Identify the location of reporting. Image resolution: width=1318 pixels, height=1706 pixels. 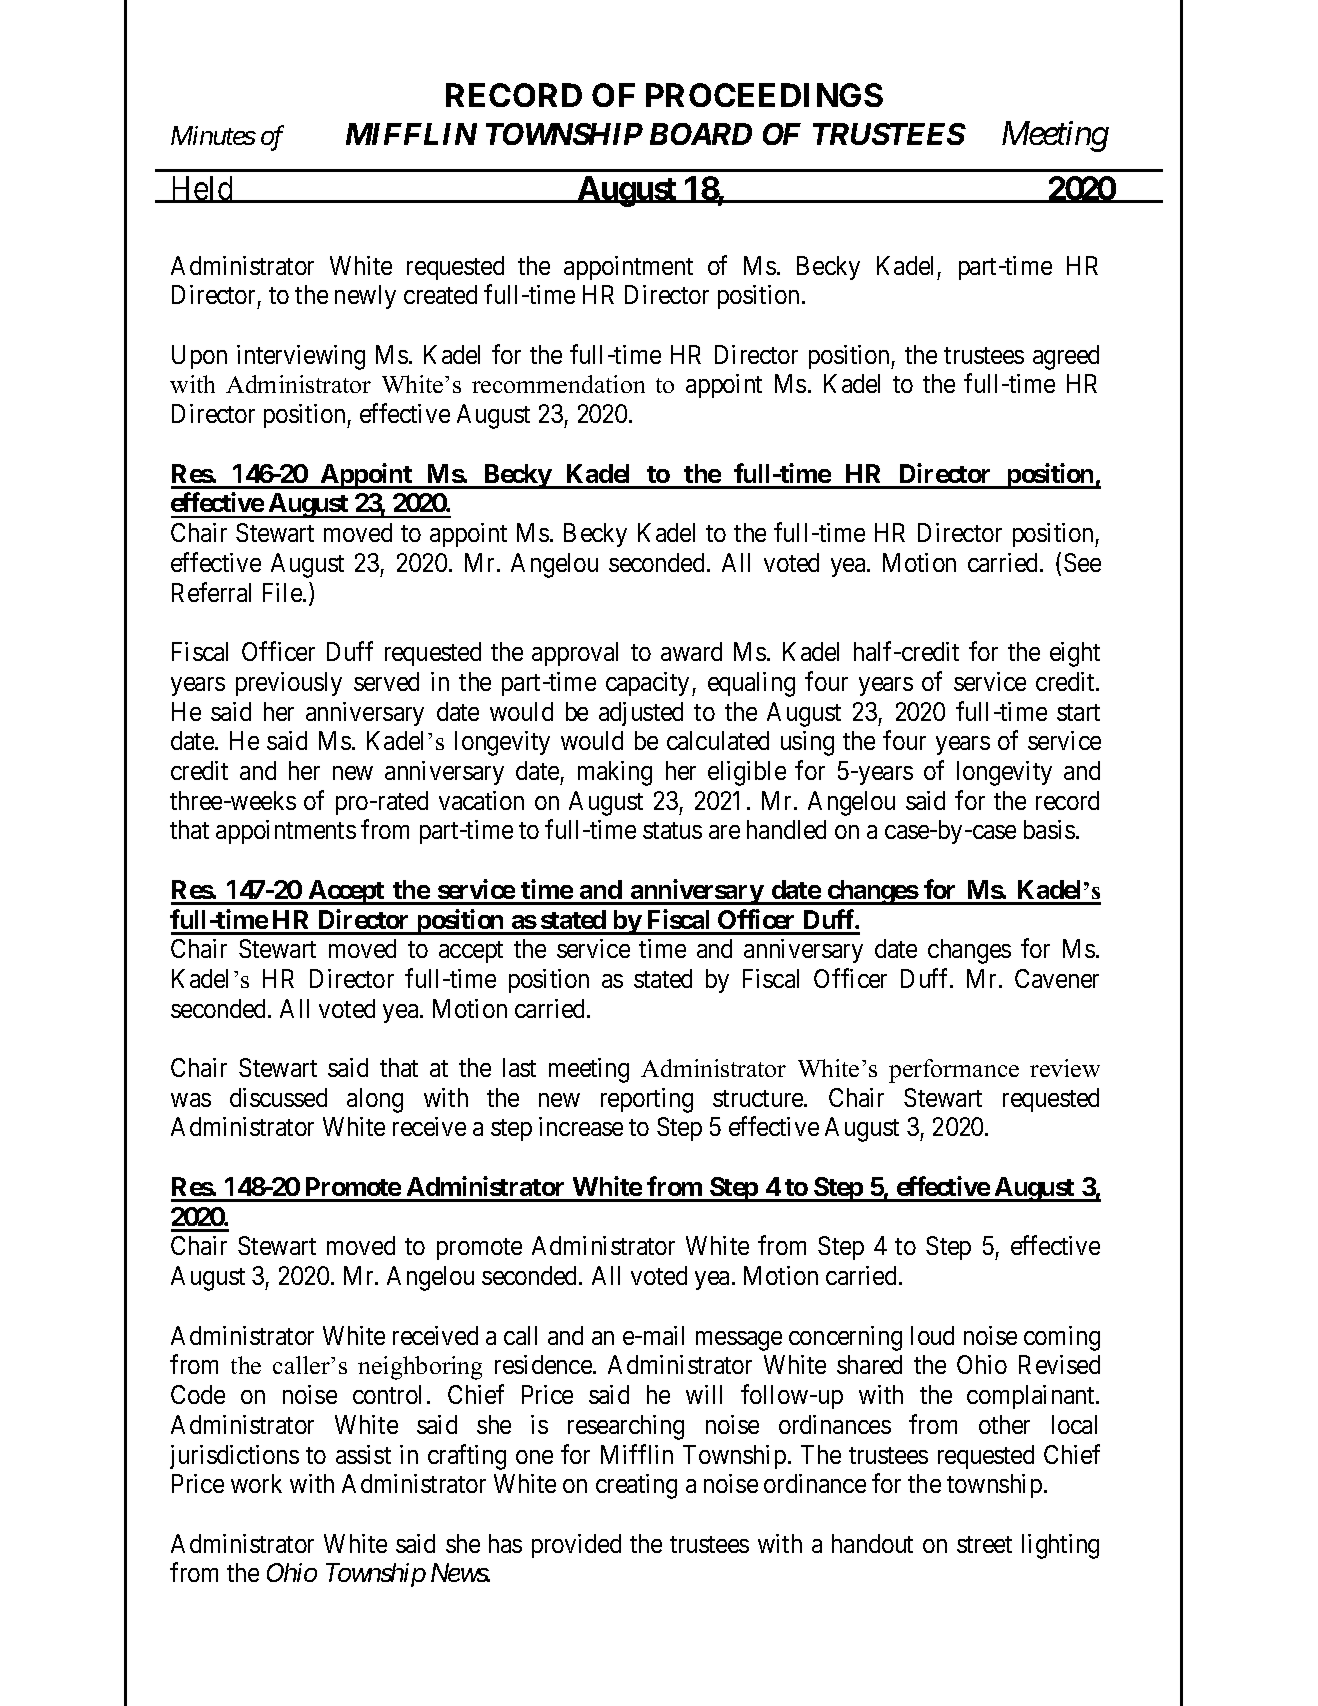
(647, 1100).
